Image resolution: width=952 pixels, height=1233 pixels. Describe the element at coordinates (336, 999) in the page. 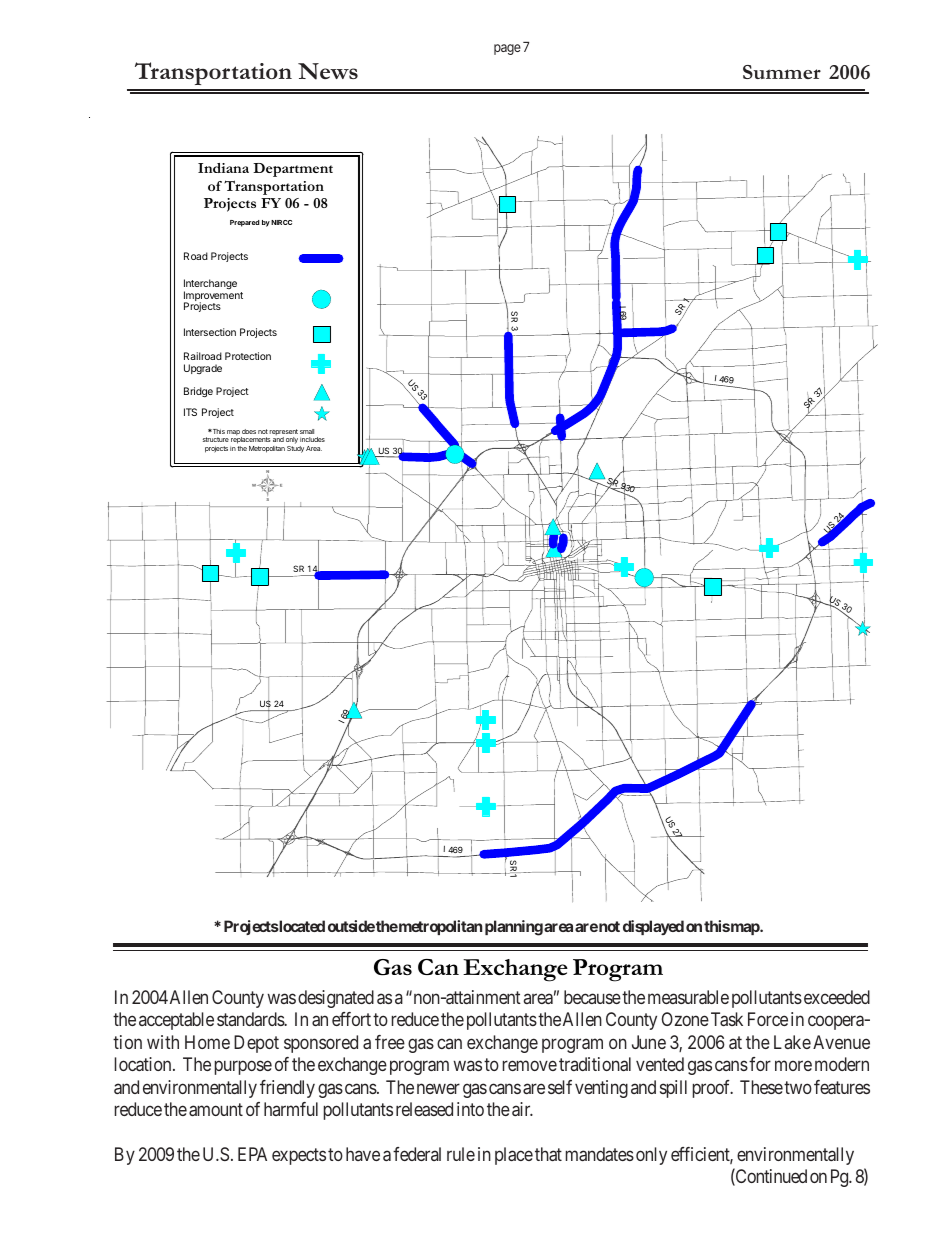

I see `designated` at that location.
